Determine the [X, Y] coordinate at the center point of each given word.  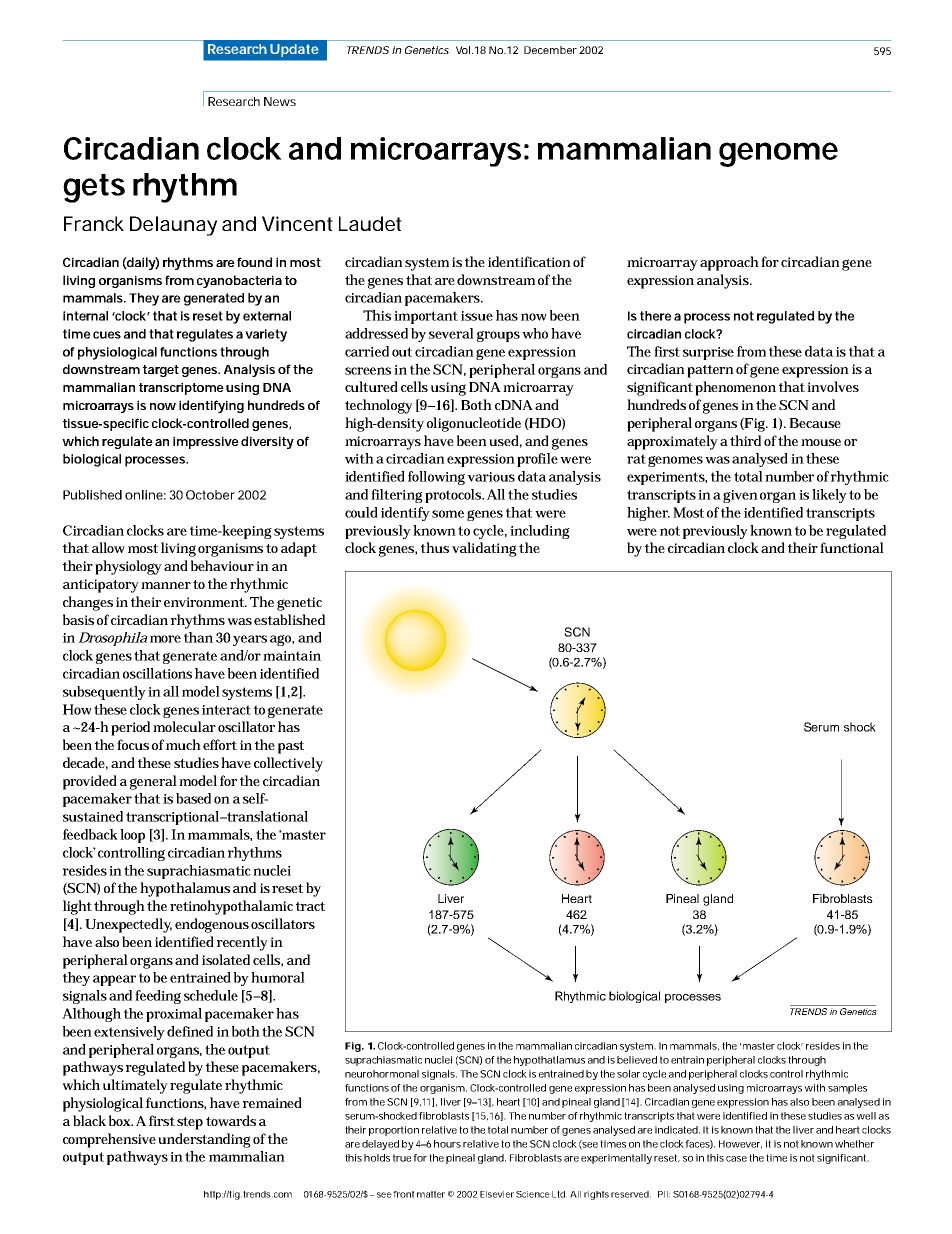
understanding [204, 1140]
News [280, 101]
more [165, 639]
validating [484, 549]
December [550, 50]
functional [852, 547]
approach [729, 263]
